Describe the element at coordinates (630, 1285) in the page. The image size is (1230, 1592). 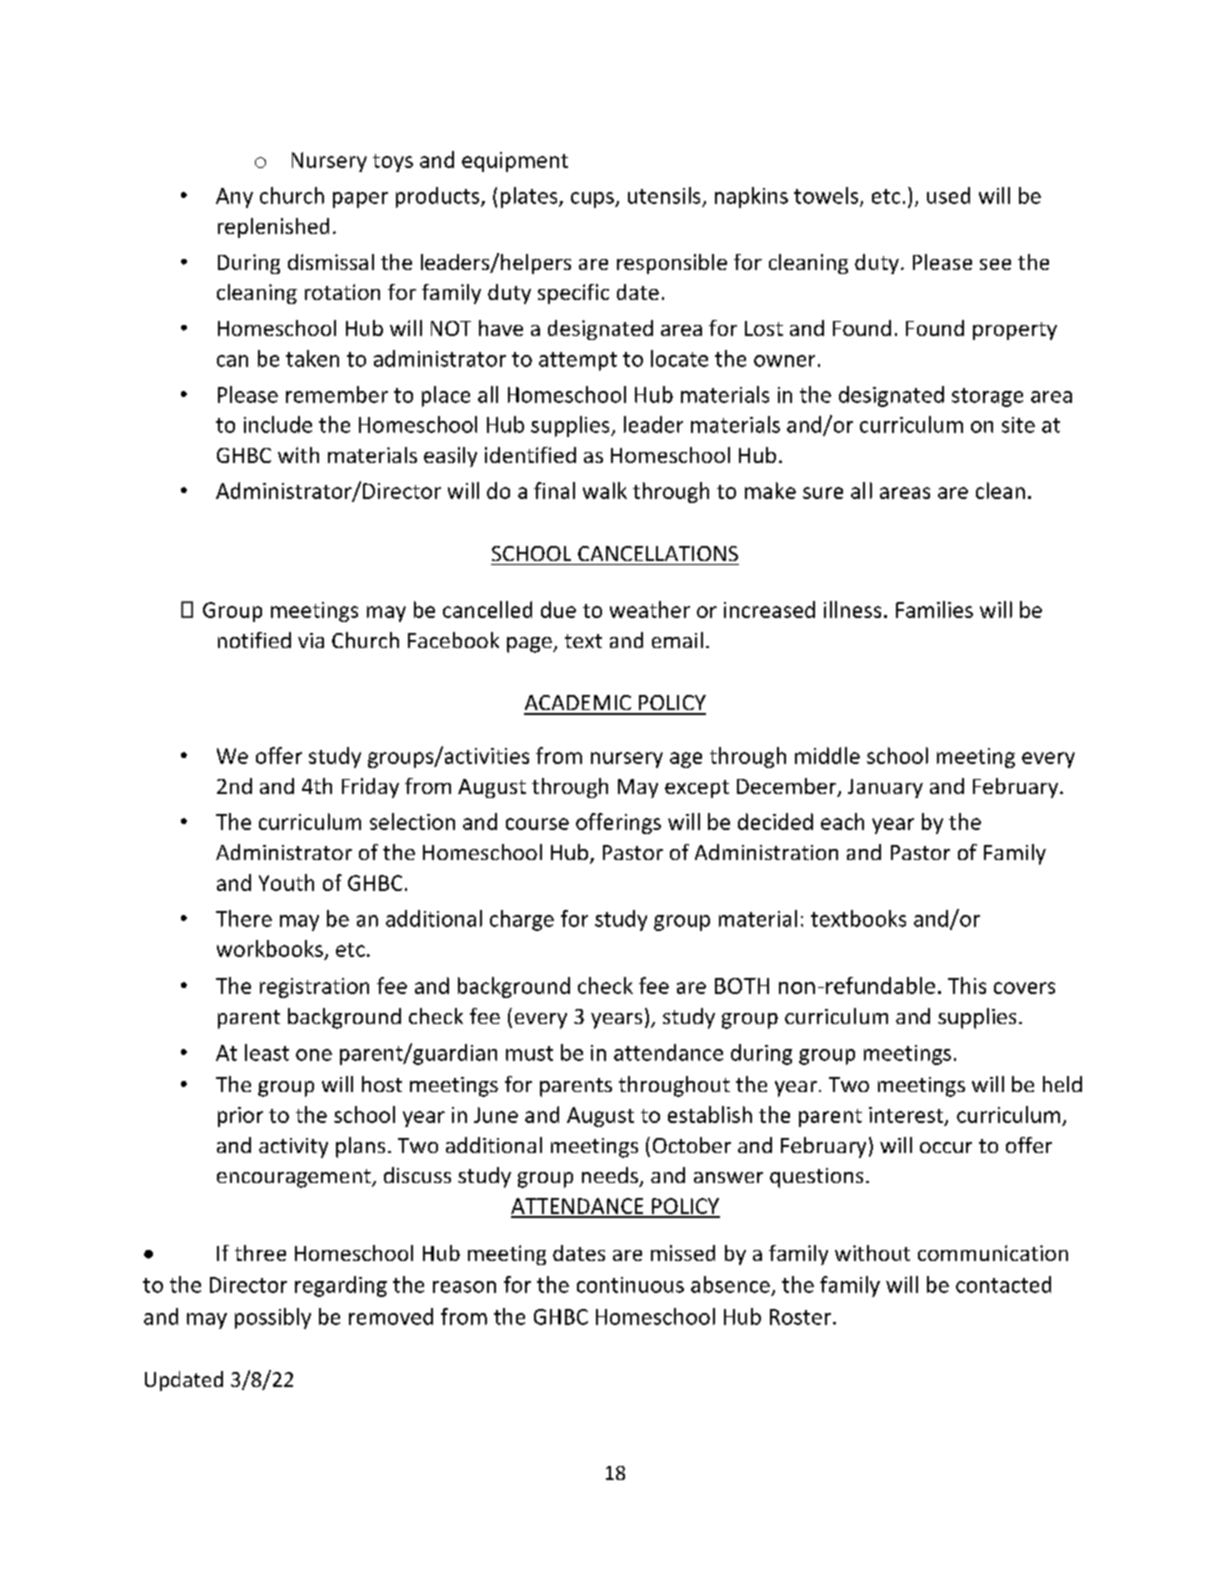
I see `continuous` at that location.
